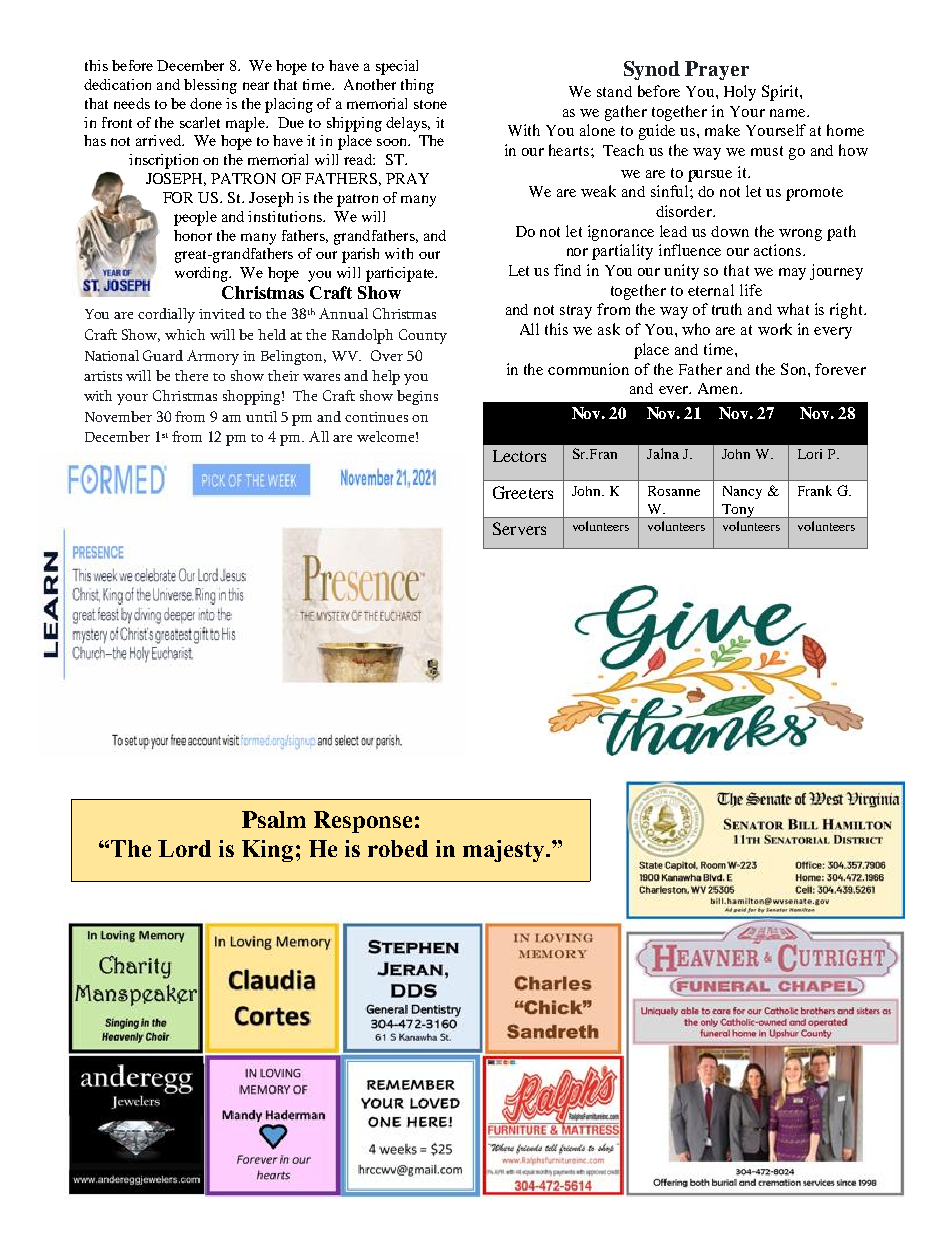 The width and height of the page is (952, 1233). What do you see at coordinates (505, 851) in the page?
I see `majesty` at bounding box center [505, 851].
